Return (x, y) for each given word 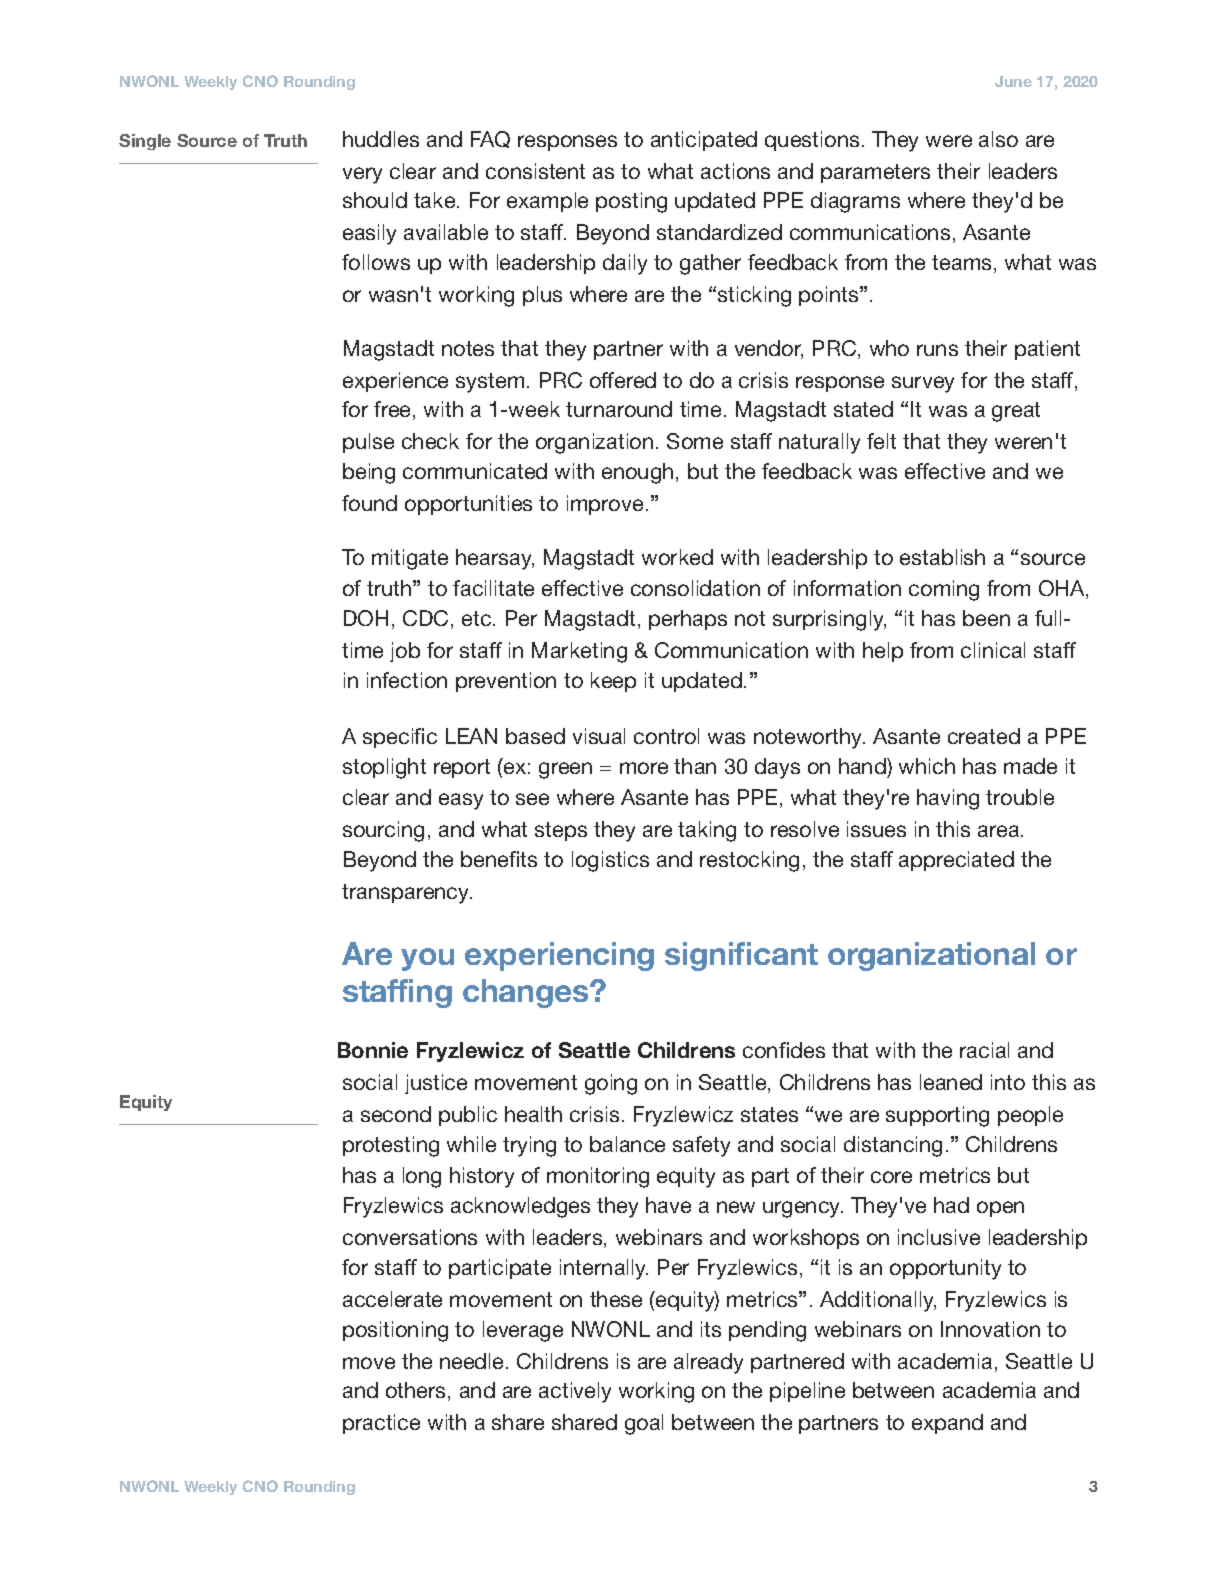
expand (947, 1424)
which (927, 766)
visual (599, 736)
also (998, 139)
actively (575, 1392)
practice (381, 1424)
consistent (535, 171)
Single (145, 142)
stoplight (384, 768)
